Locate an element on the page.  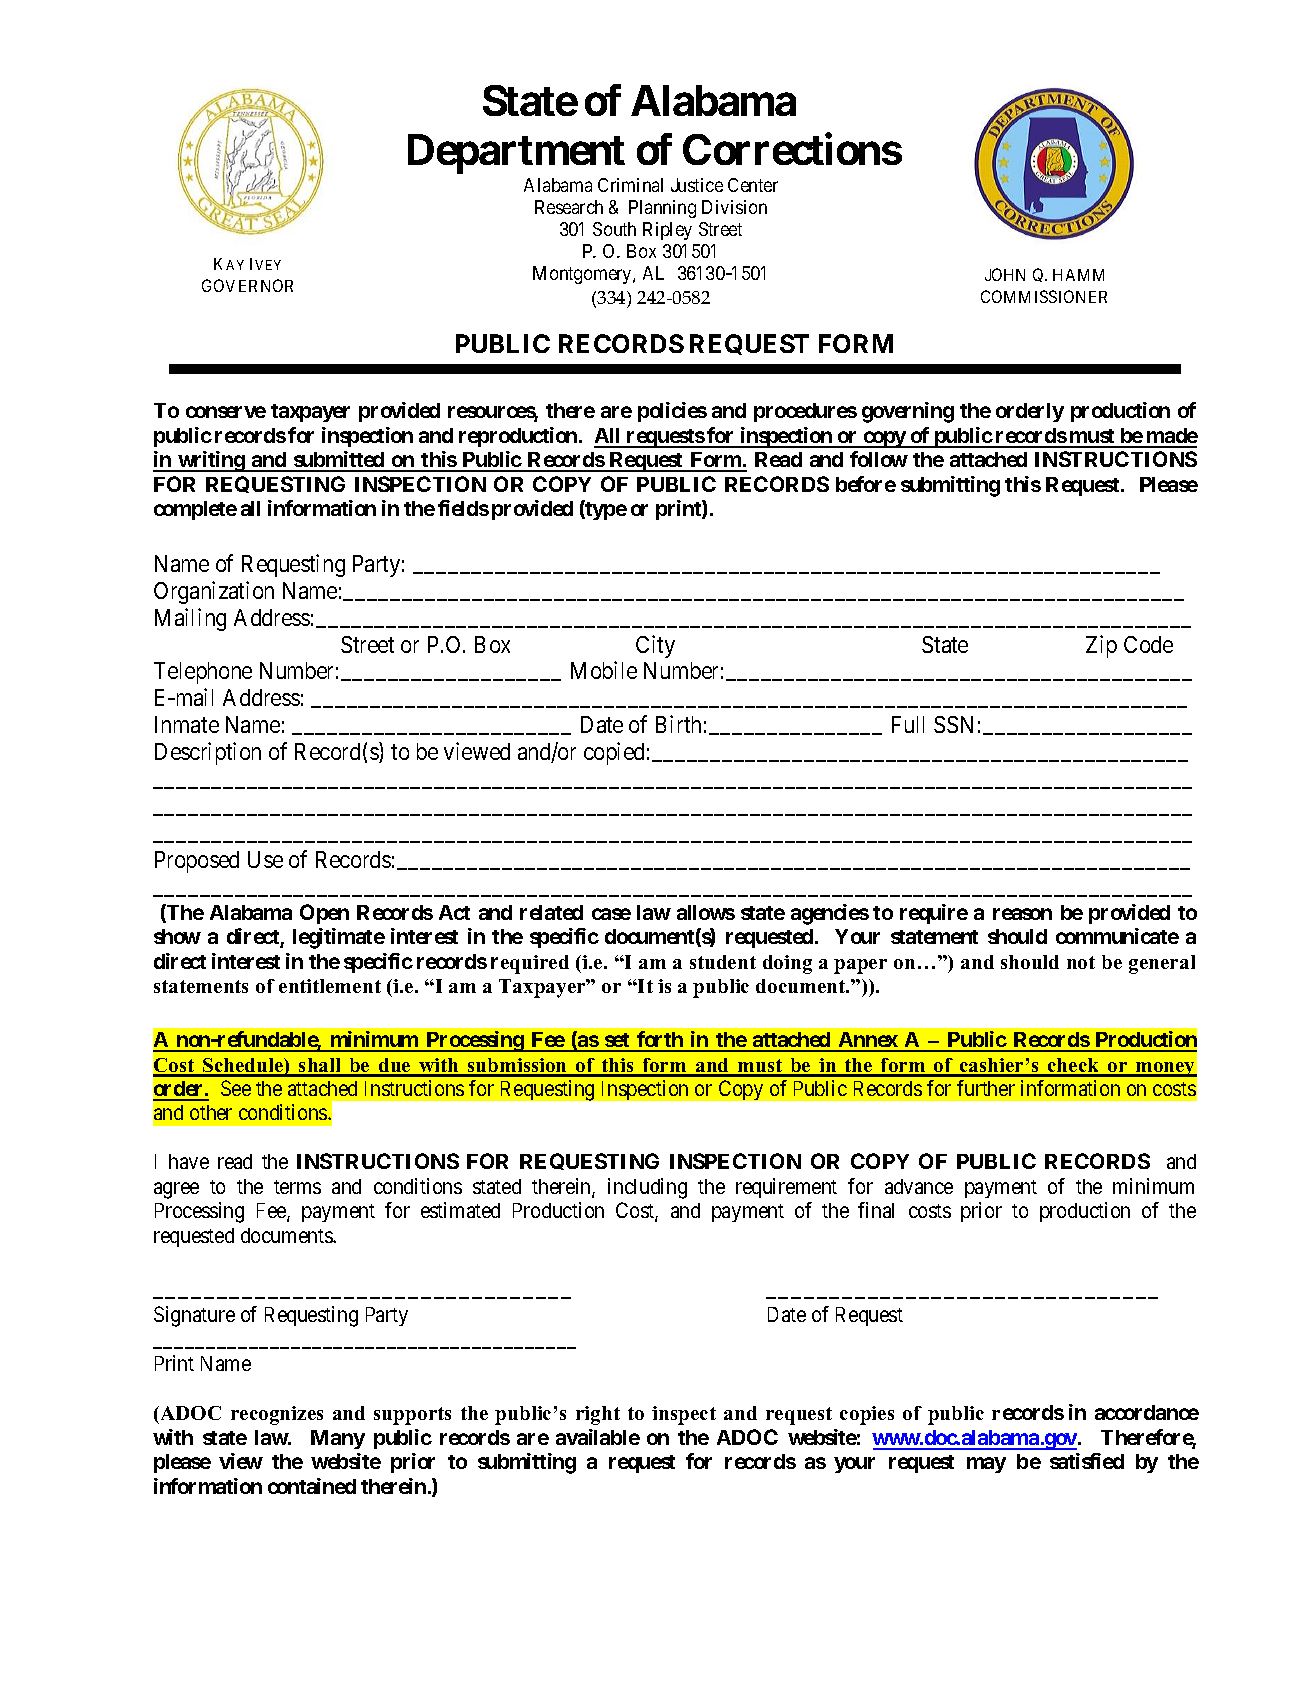
available is located at coordinates (598, 1437).
